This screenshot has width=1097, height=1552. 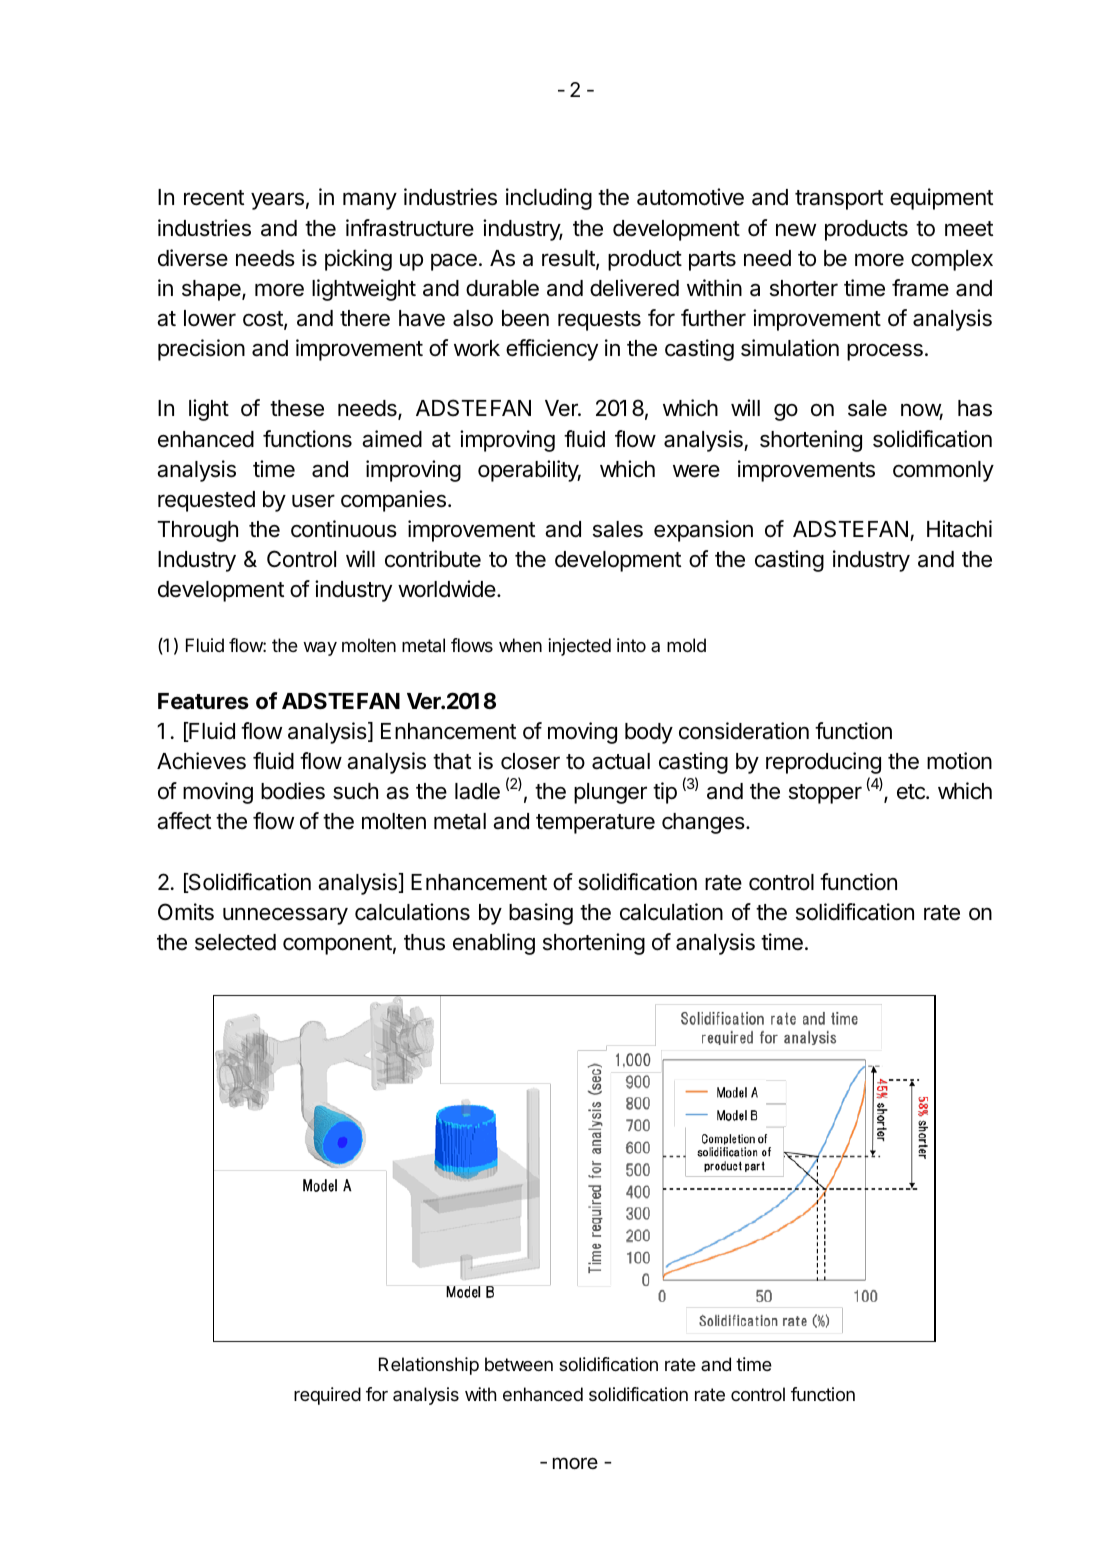 I want to click on transport, so click(x=839, y=200).
